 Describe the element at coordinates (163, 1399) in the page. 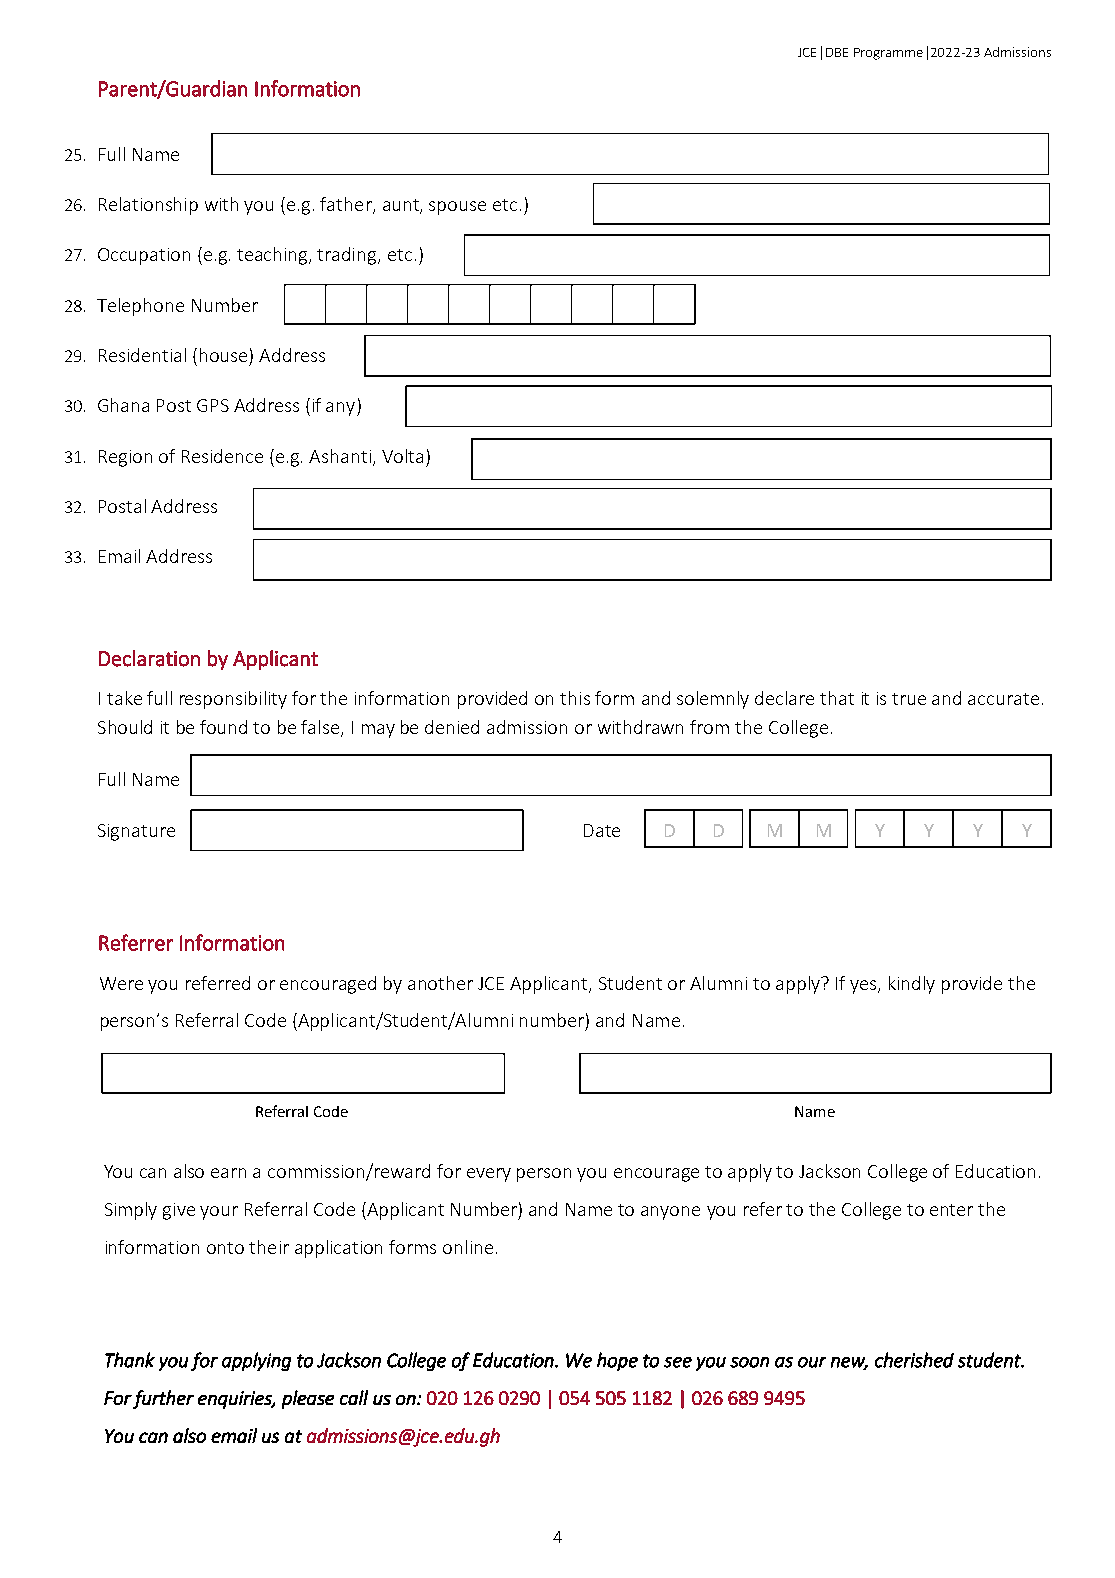

I see `further` at that location.
